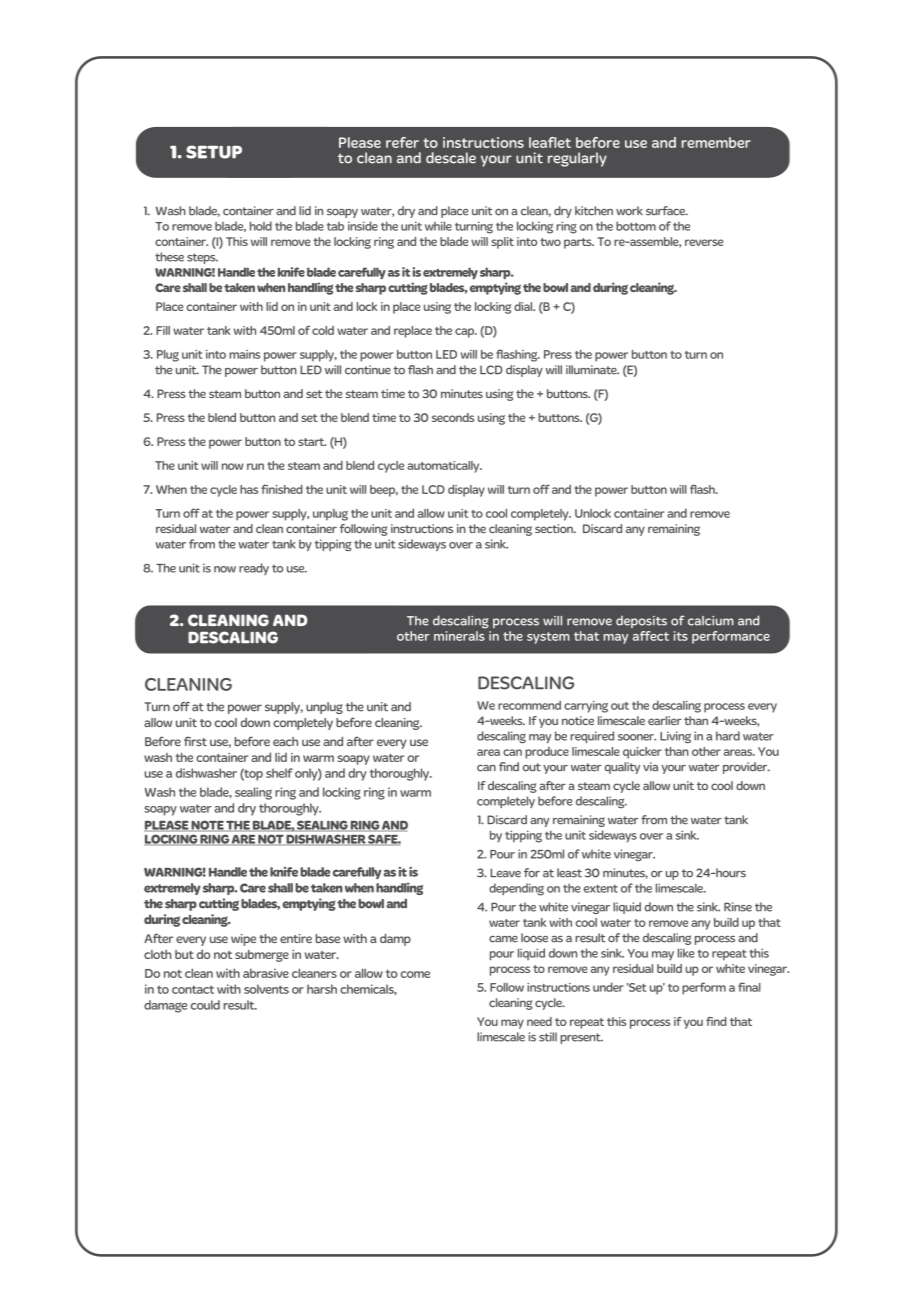  Describe the element at coordinates (214, 152) in the page. I see `SETUP` at that location.
